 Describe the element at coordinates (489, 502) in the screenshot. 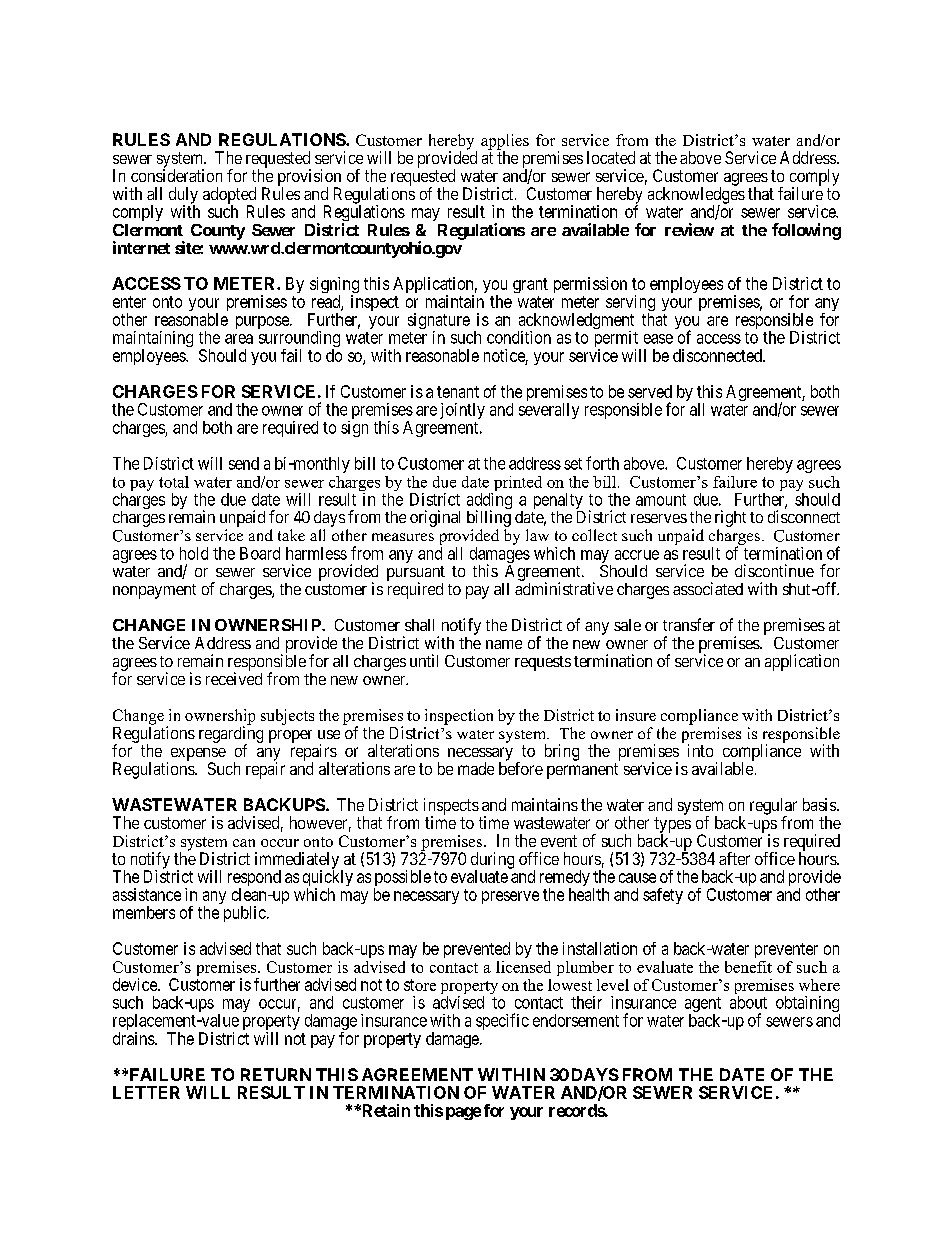

I see `adding` at that location.
